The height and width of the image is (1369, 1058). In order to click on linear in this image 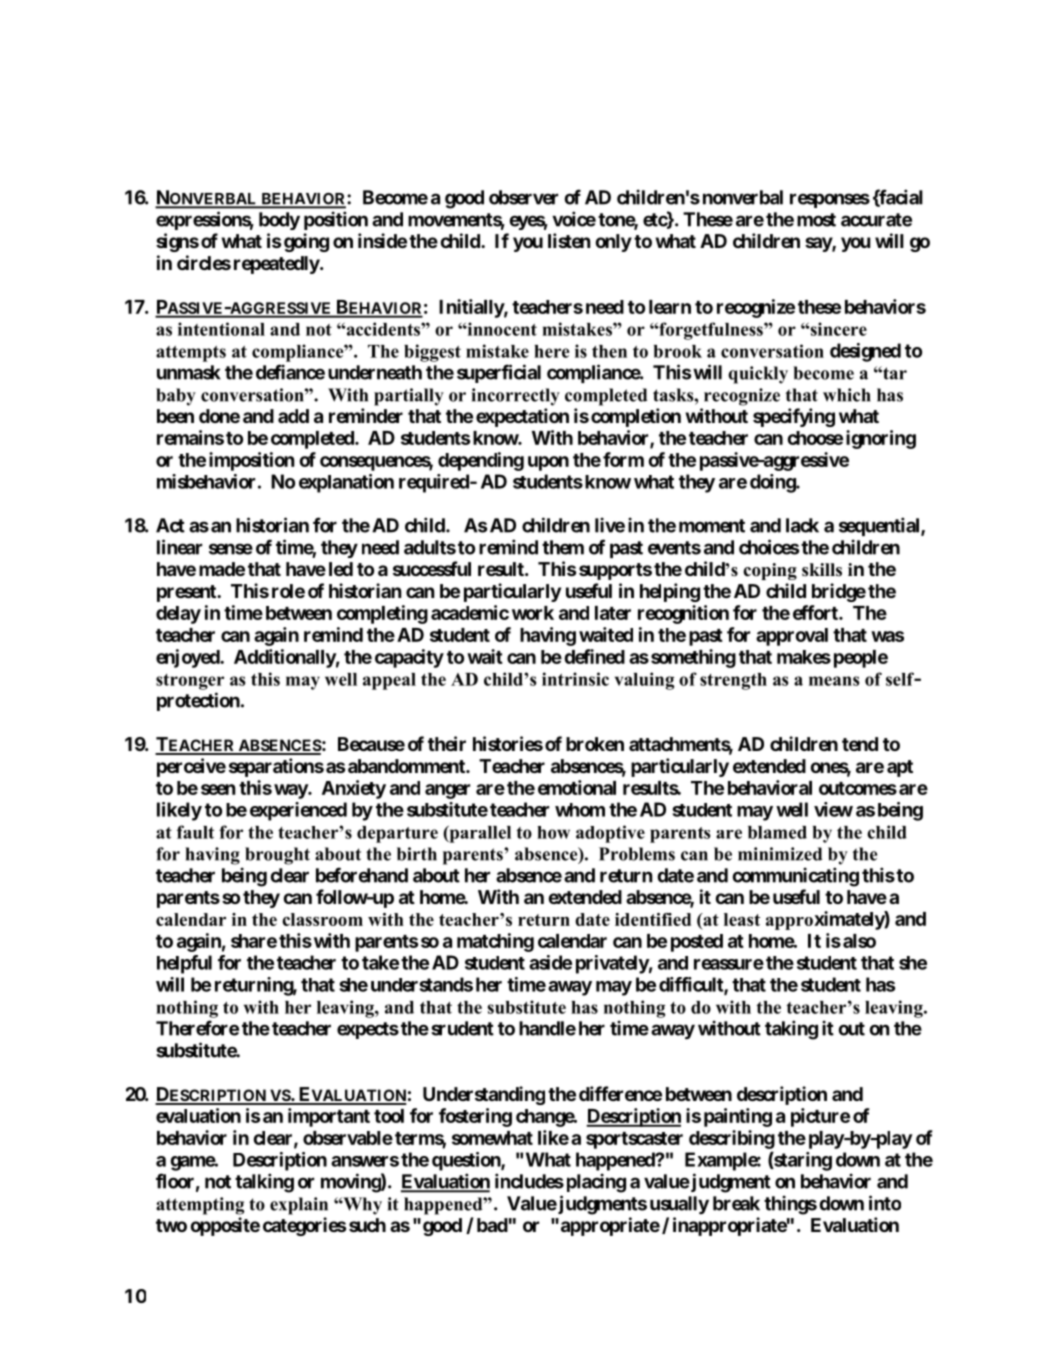, I will do `click(179, 547)`.
